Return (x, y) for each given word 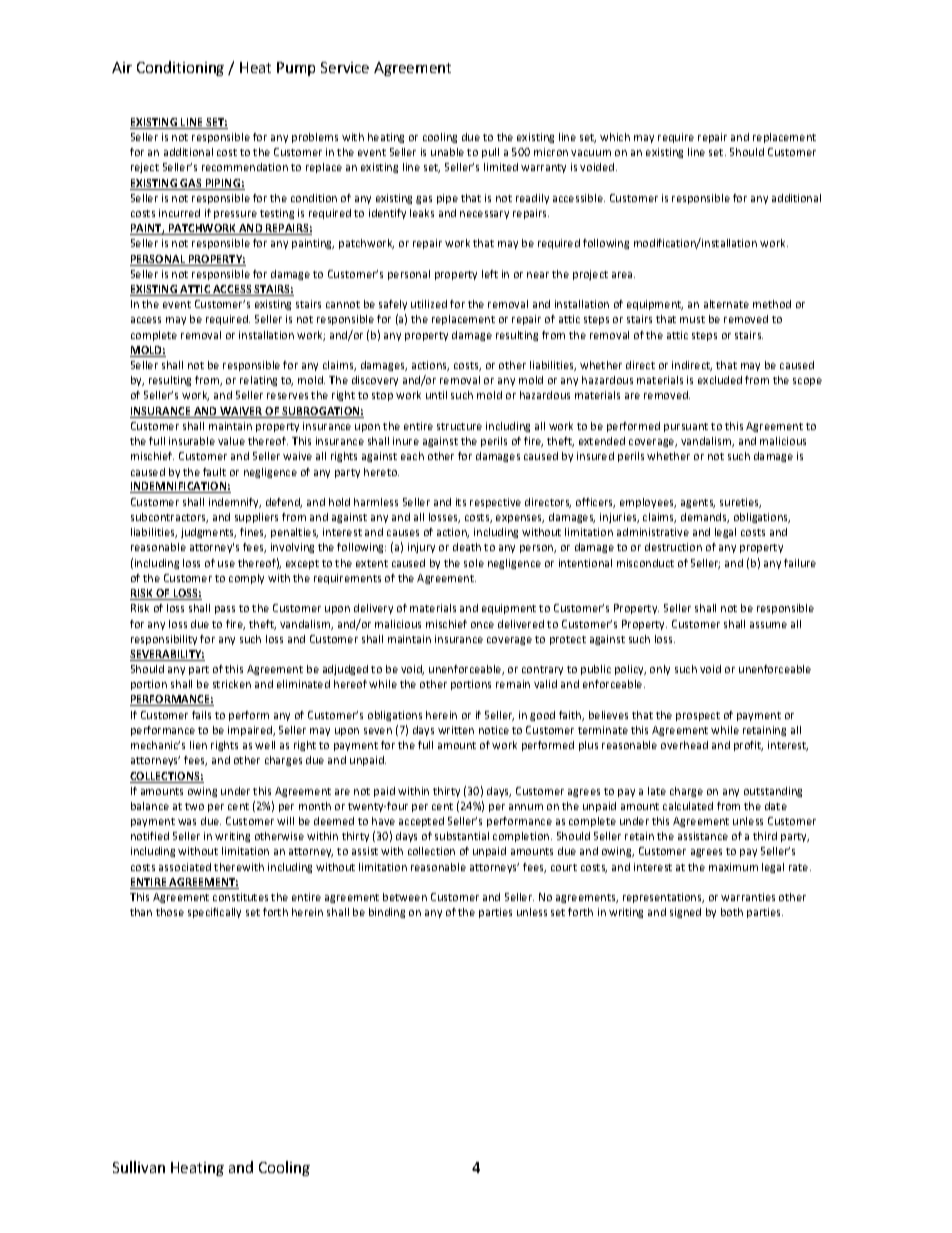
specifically (214, 913)
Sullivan (139, 1167)
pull (490, 153)
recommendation (245, 167)
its (461, 502)
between (405, 897)
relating (258, 381)
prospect (698, 716)
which (615, 137)
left (490, 274)
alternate (726, 304)
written (456, 730)
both (732, 912)
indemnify (235, 503)
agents (698, 503)
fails (201, 715)
